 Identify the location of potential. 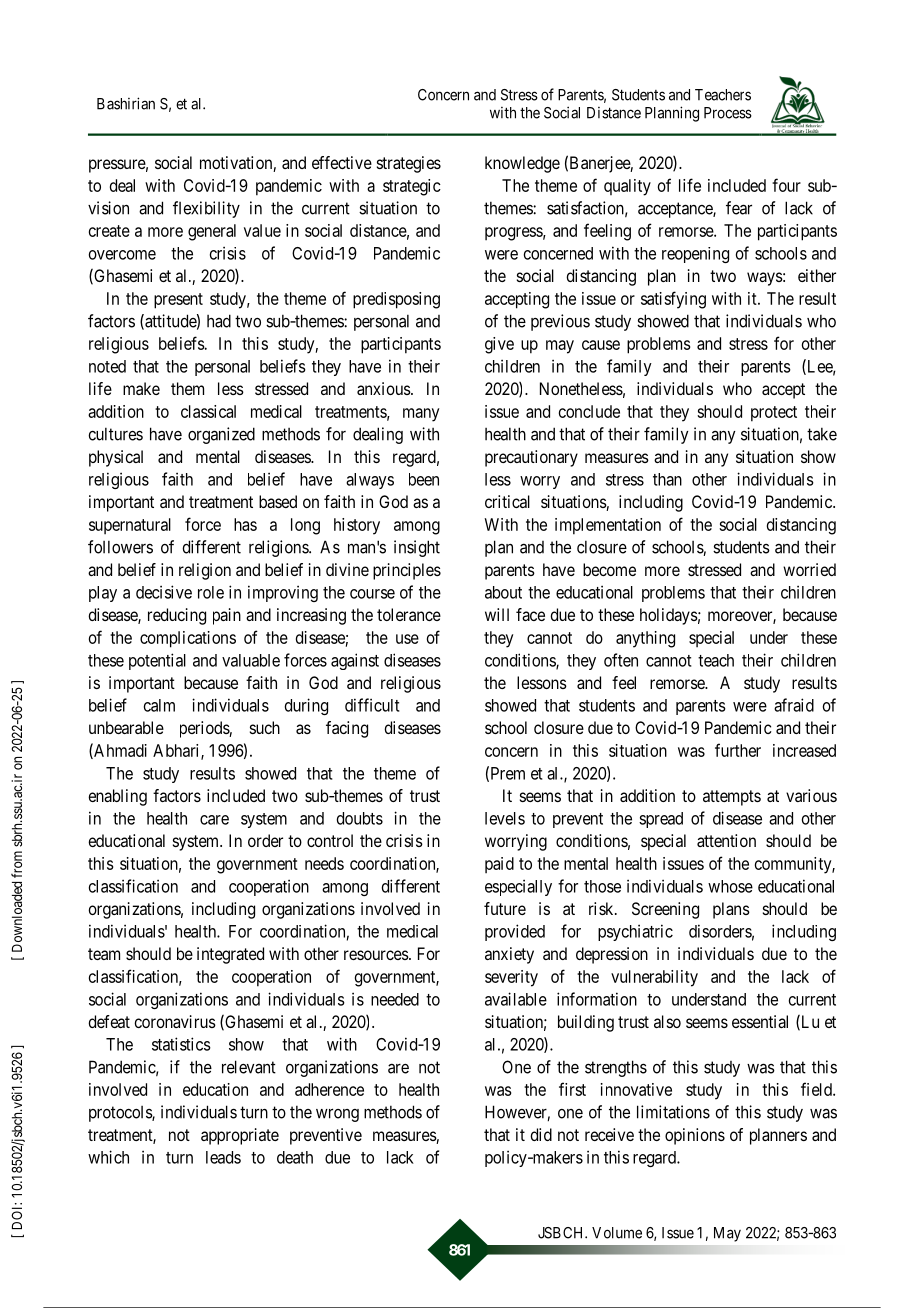
(157, 661).
